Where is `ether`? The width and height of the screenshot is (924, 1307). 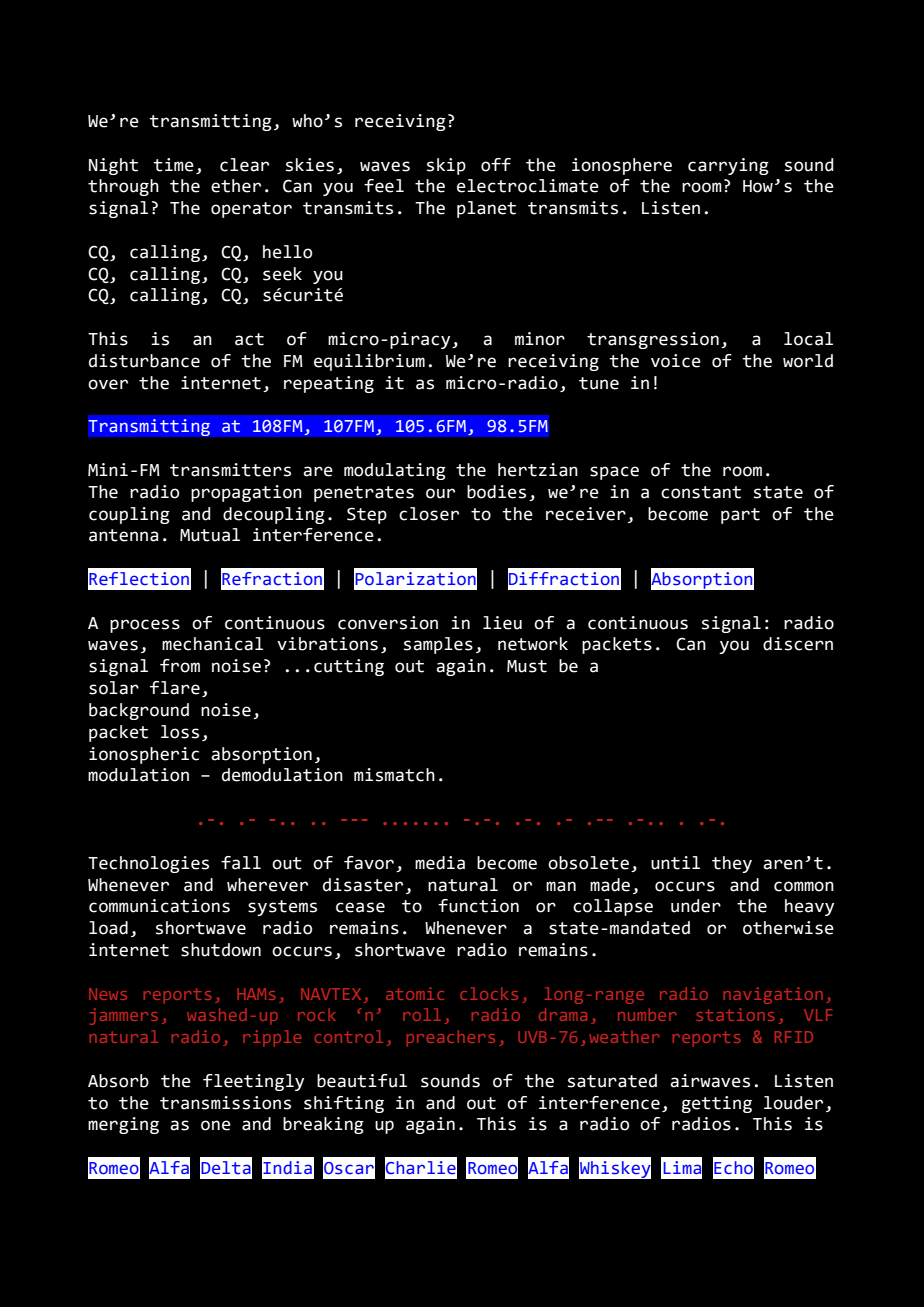 ether is located at coordinates (236, 186).
